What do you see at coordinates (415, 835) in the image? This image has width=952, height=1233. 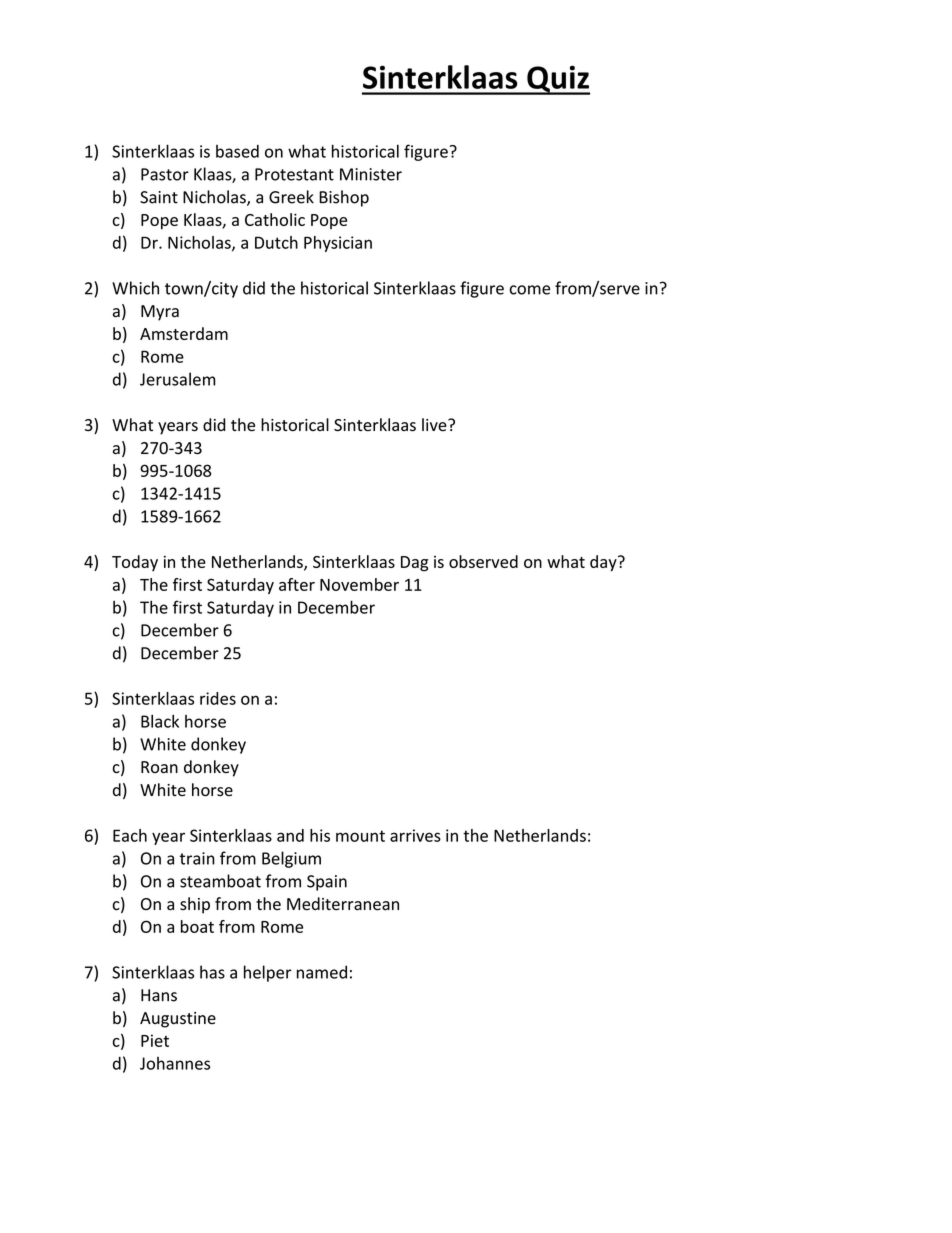 I see `arrives` at bounding box center [415, 835].
